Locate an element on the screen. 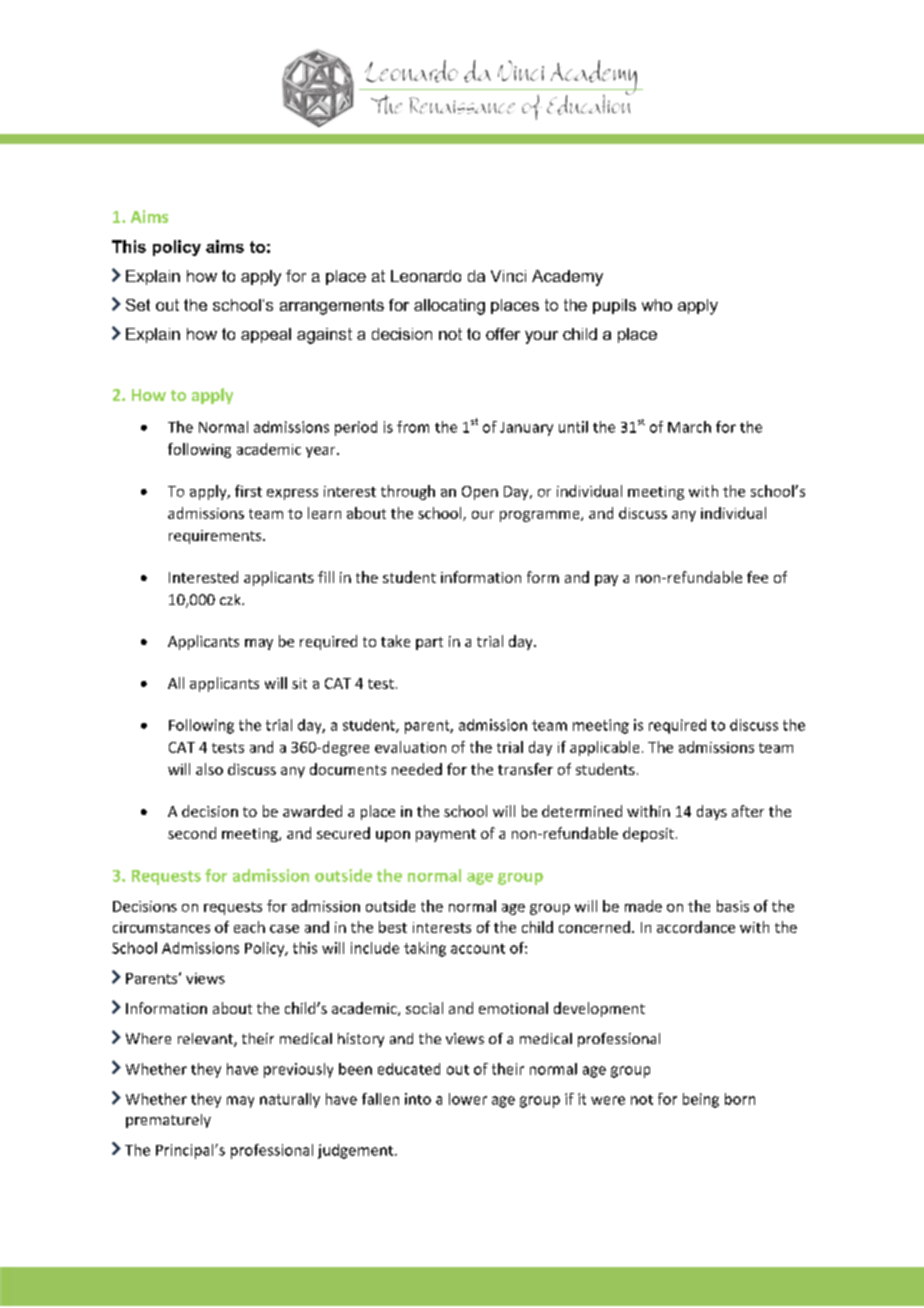 The image size is (924, 1308). who is located at coordinates (657, 305).
